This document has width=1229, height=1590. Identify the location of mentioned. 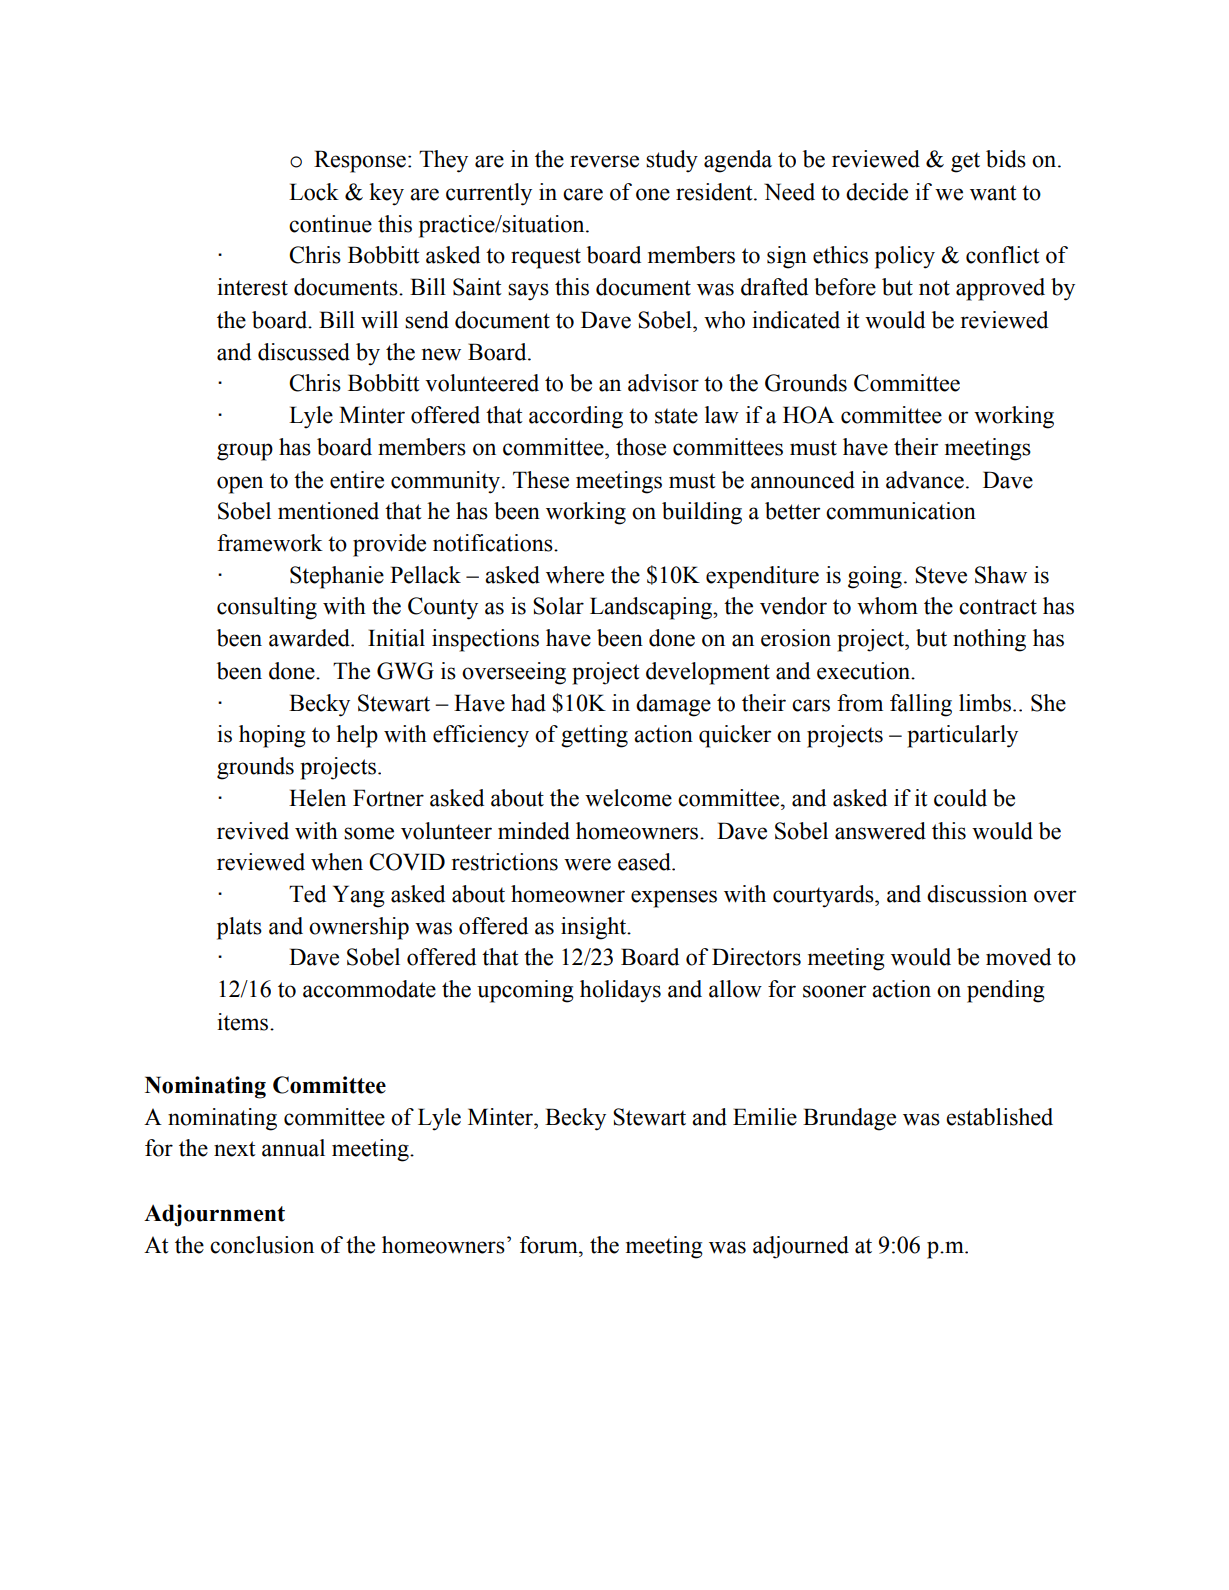
(328, 511).
